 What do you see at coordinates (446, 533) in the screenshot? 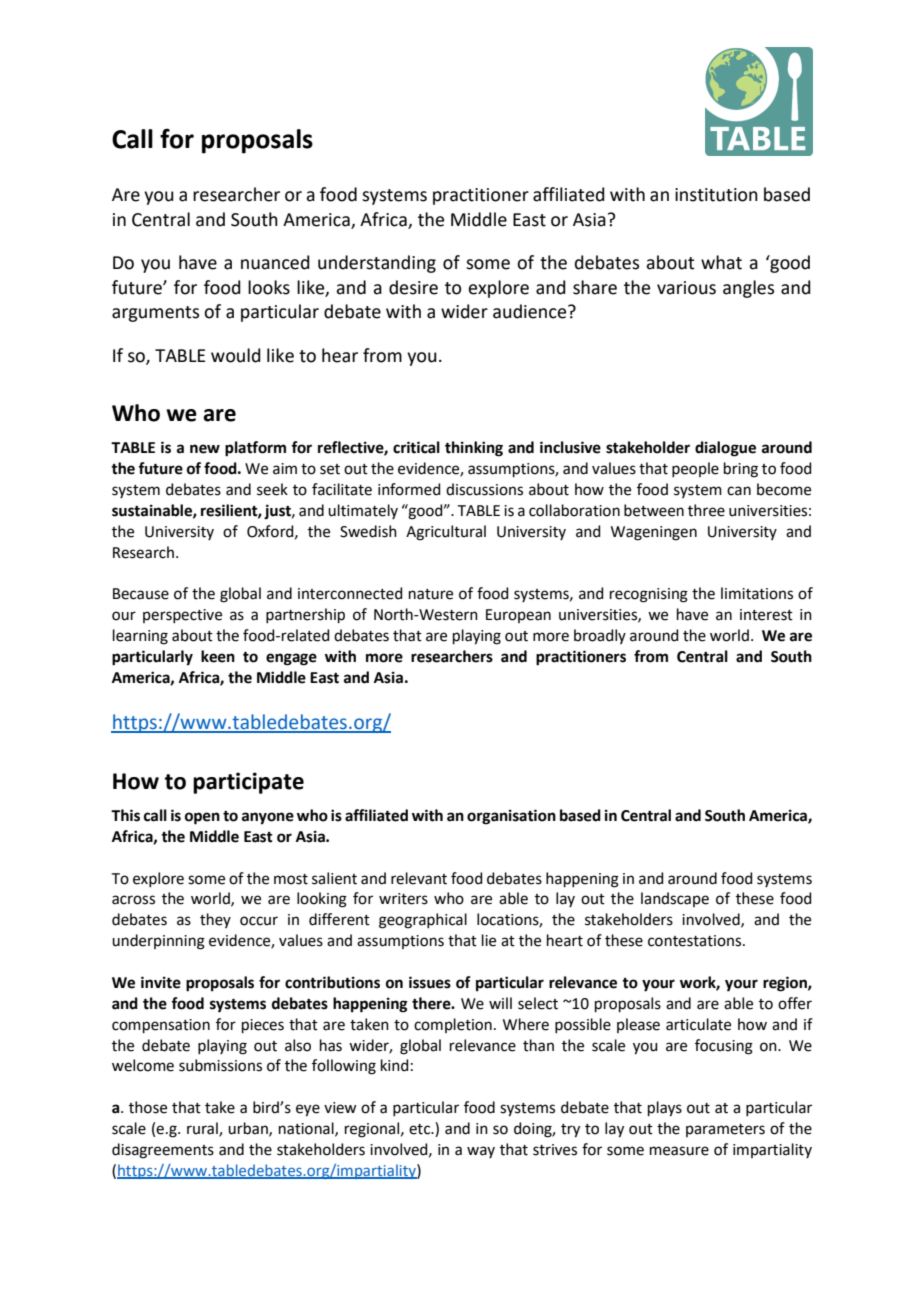
I see `Agricultural` at bounding box center [446, 533].
